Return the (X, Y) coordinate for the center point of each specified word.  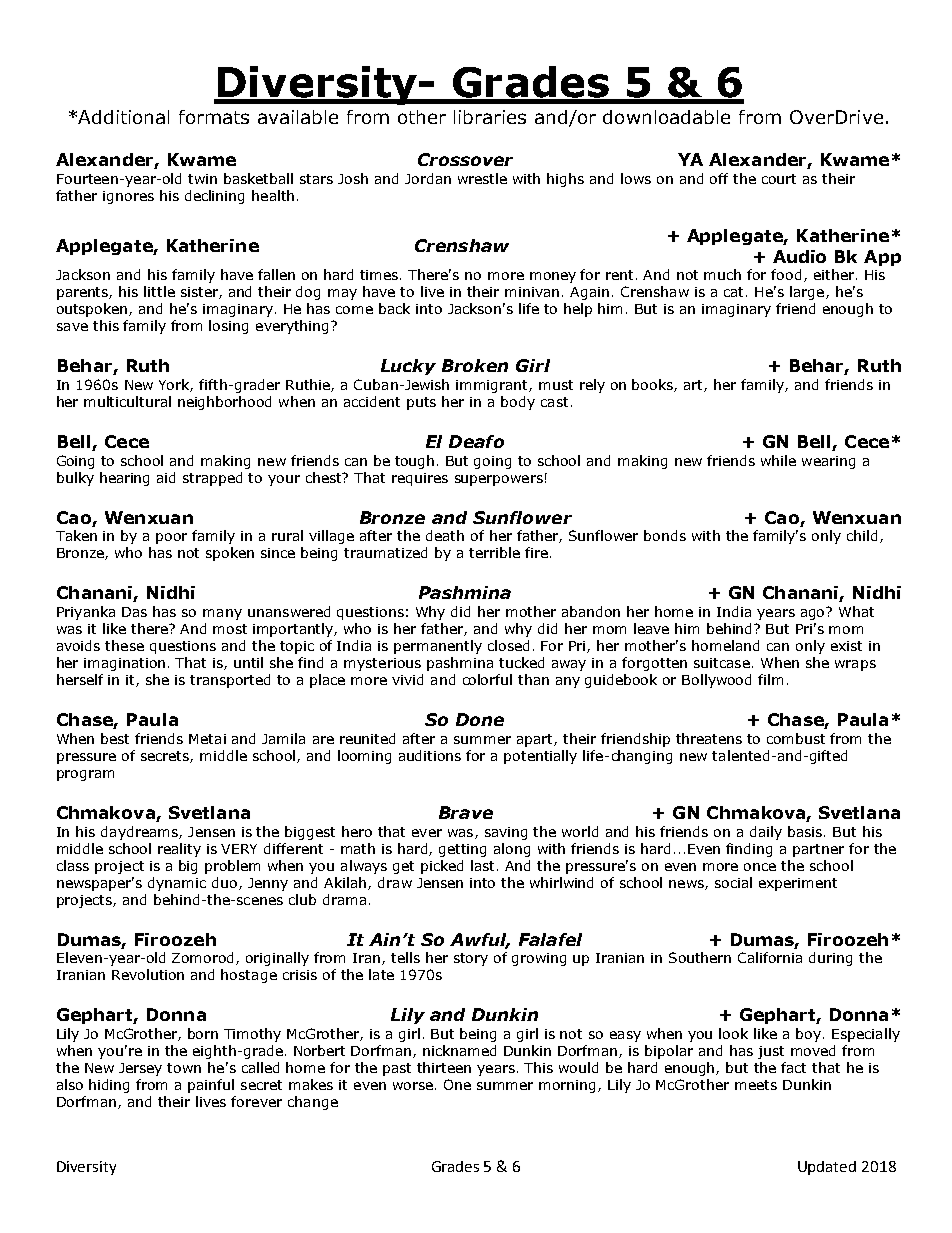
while (778, 460)
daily (766, 833)
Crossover (465, 159)
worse (413, 1086)
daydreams (140, 833)
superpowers (499, 480)
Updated (827, 1168)
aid (166, 477)
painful (211, 1086)
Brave (466, 812)
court (779, 179)
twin (202, 179)
